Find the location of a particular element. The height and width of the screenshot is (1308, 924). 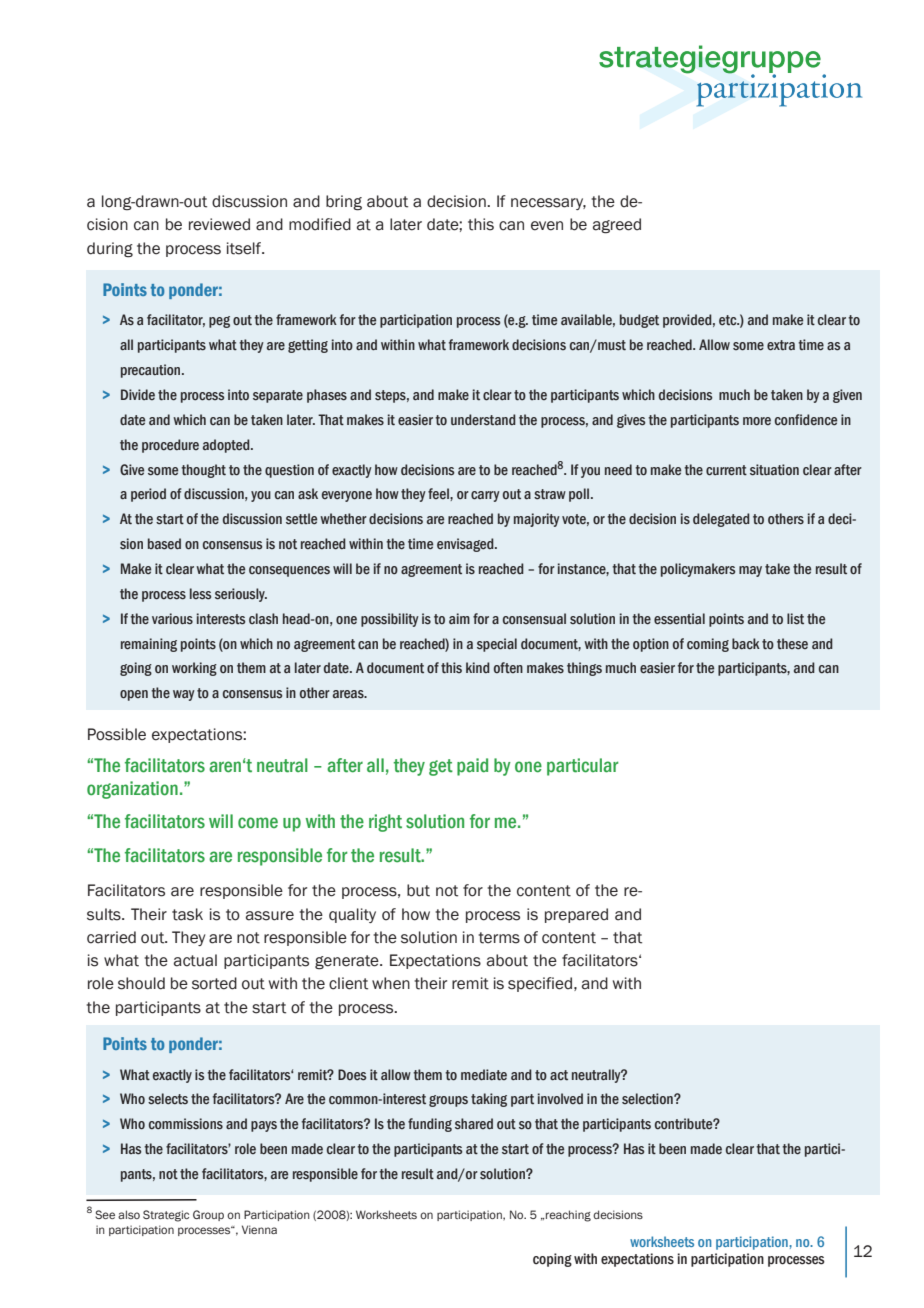

reviewed is located at coordinates (219, 224).
